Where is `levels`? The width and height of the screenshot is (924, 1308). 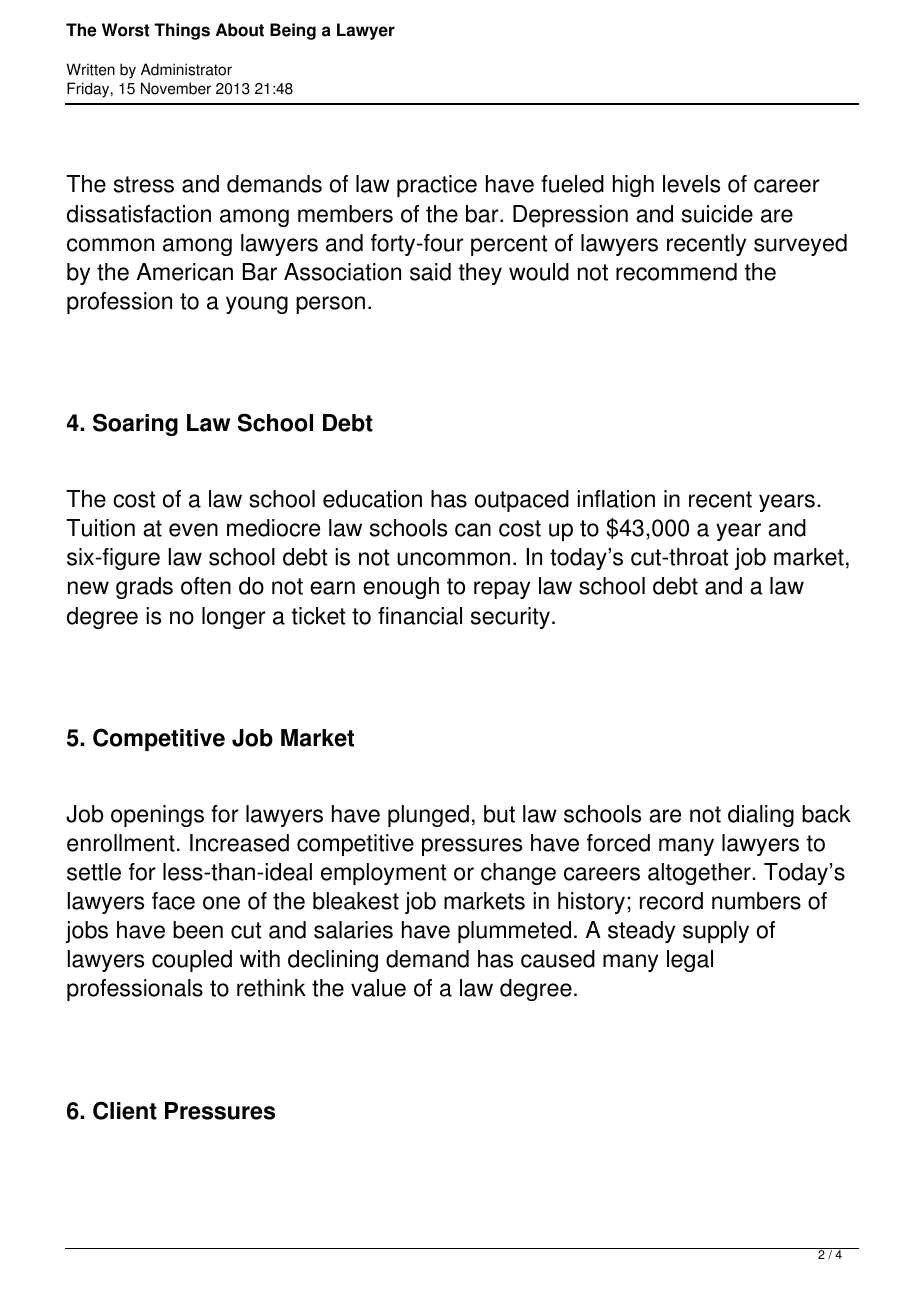 levels is located at coordinates (691, 184).
